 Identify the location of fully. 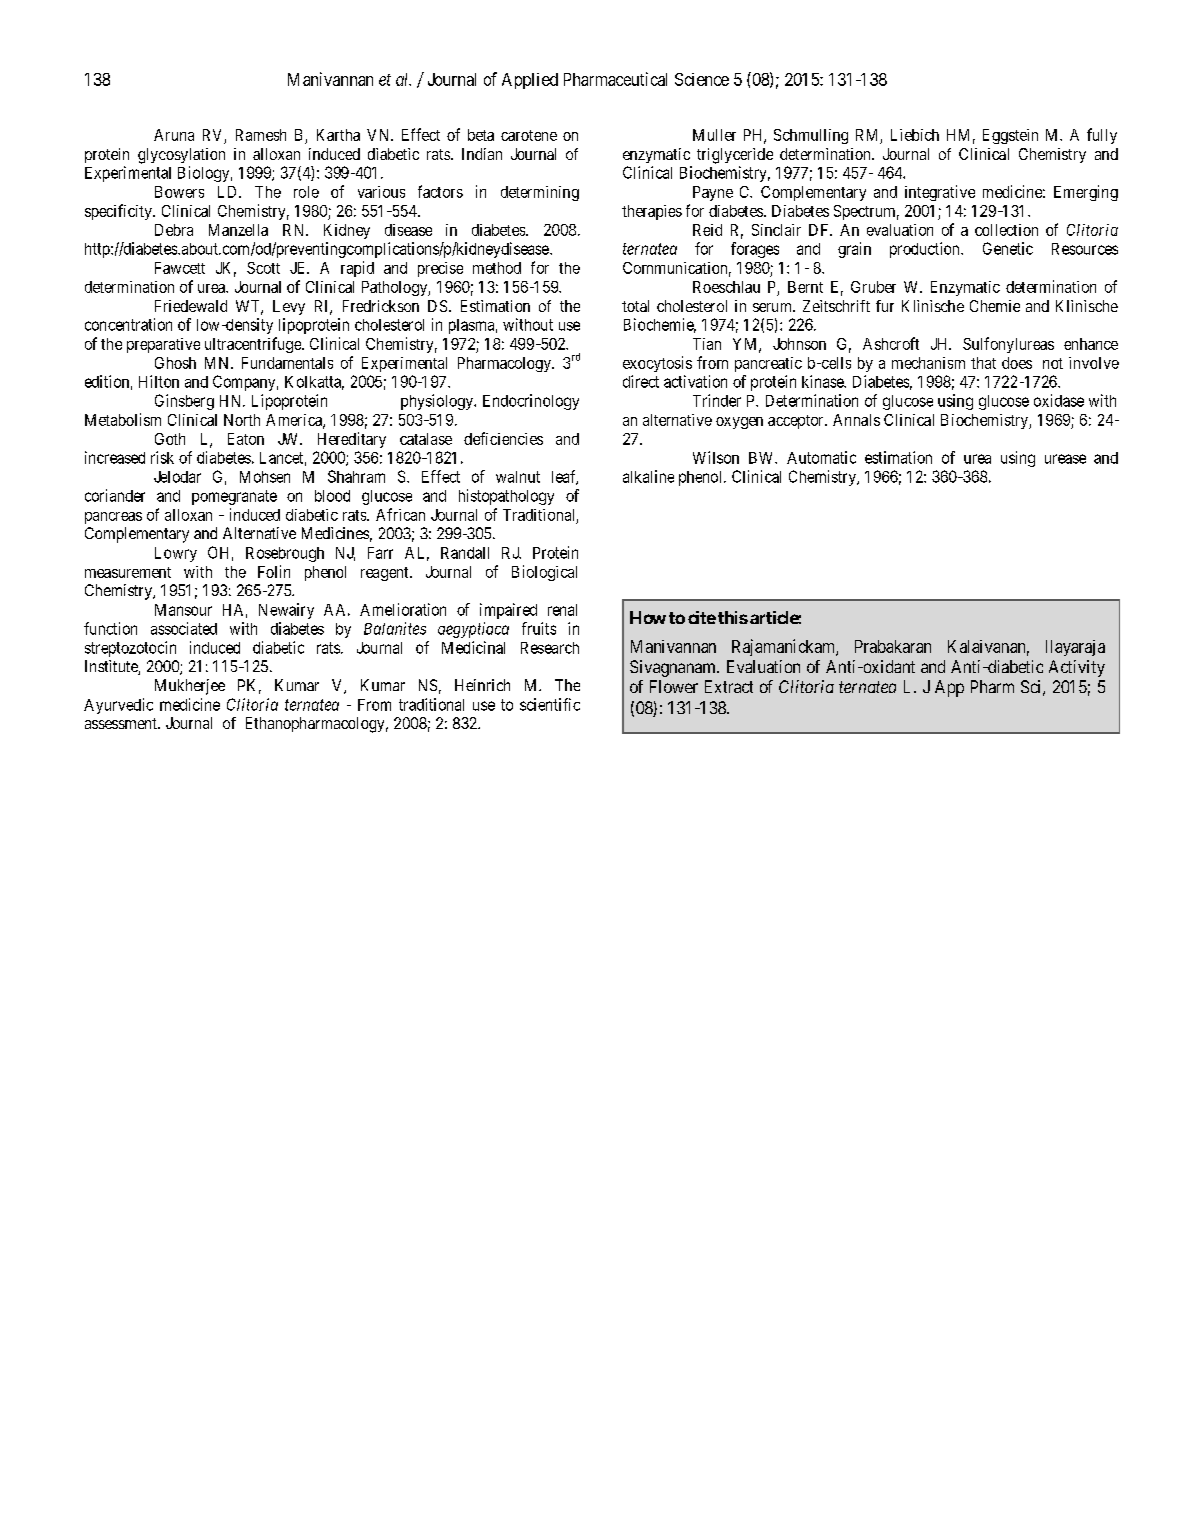
(1102, 136).
